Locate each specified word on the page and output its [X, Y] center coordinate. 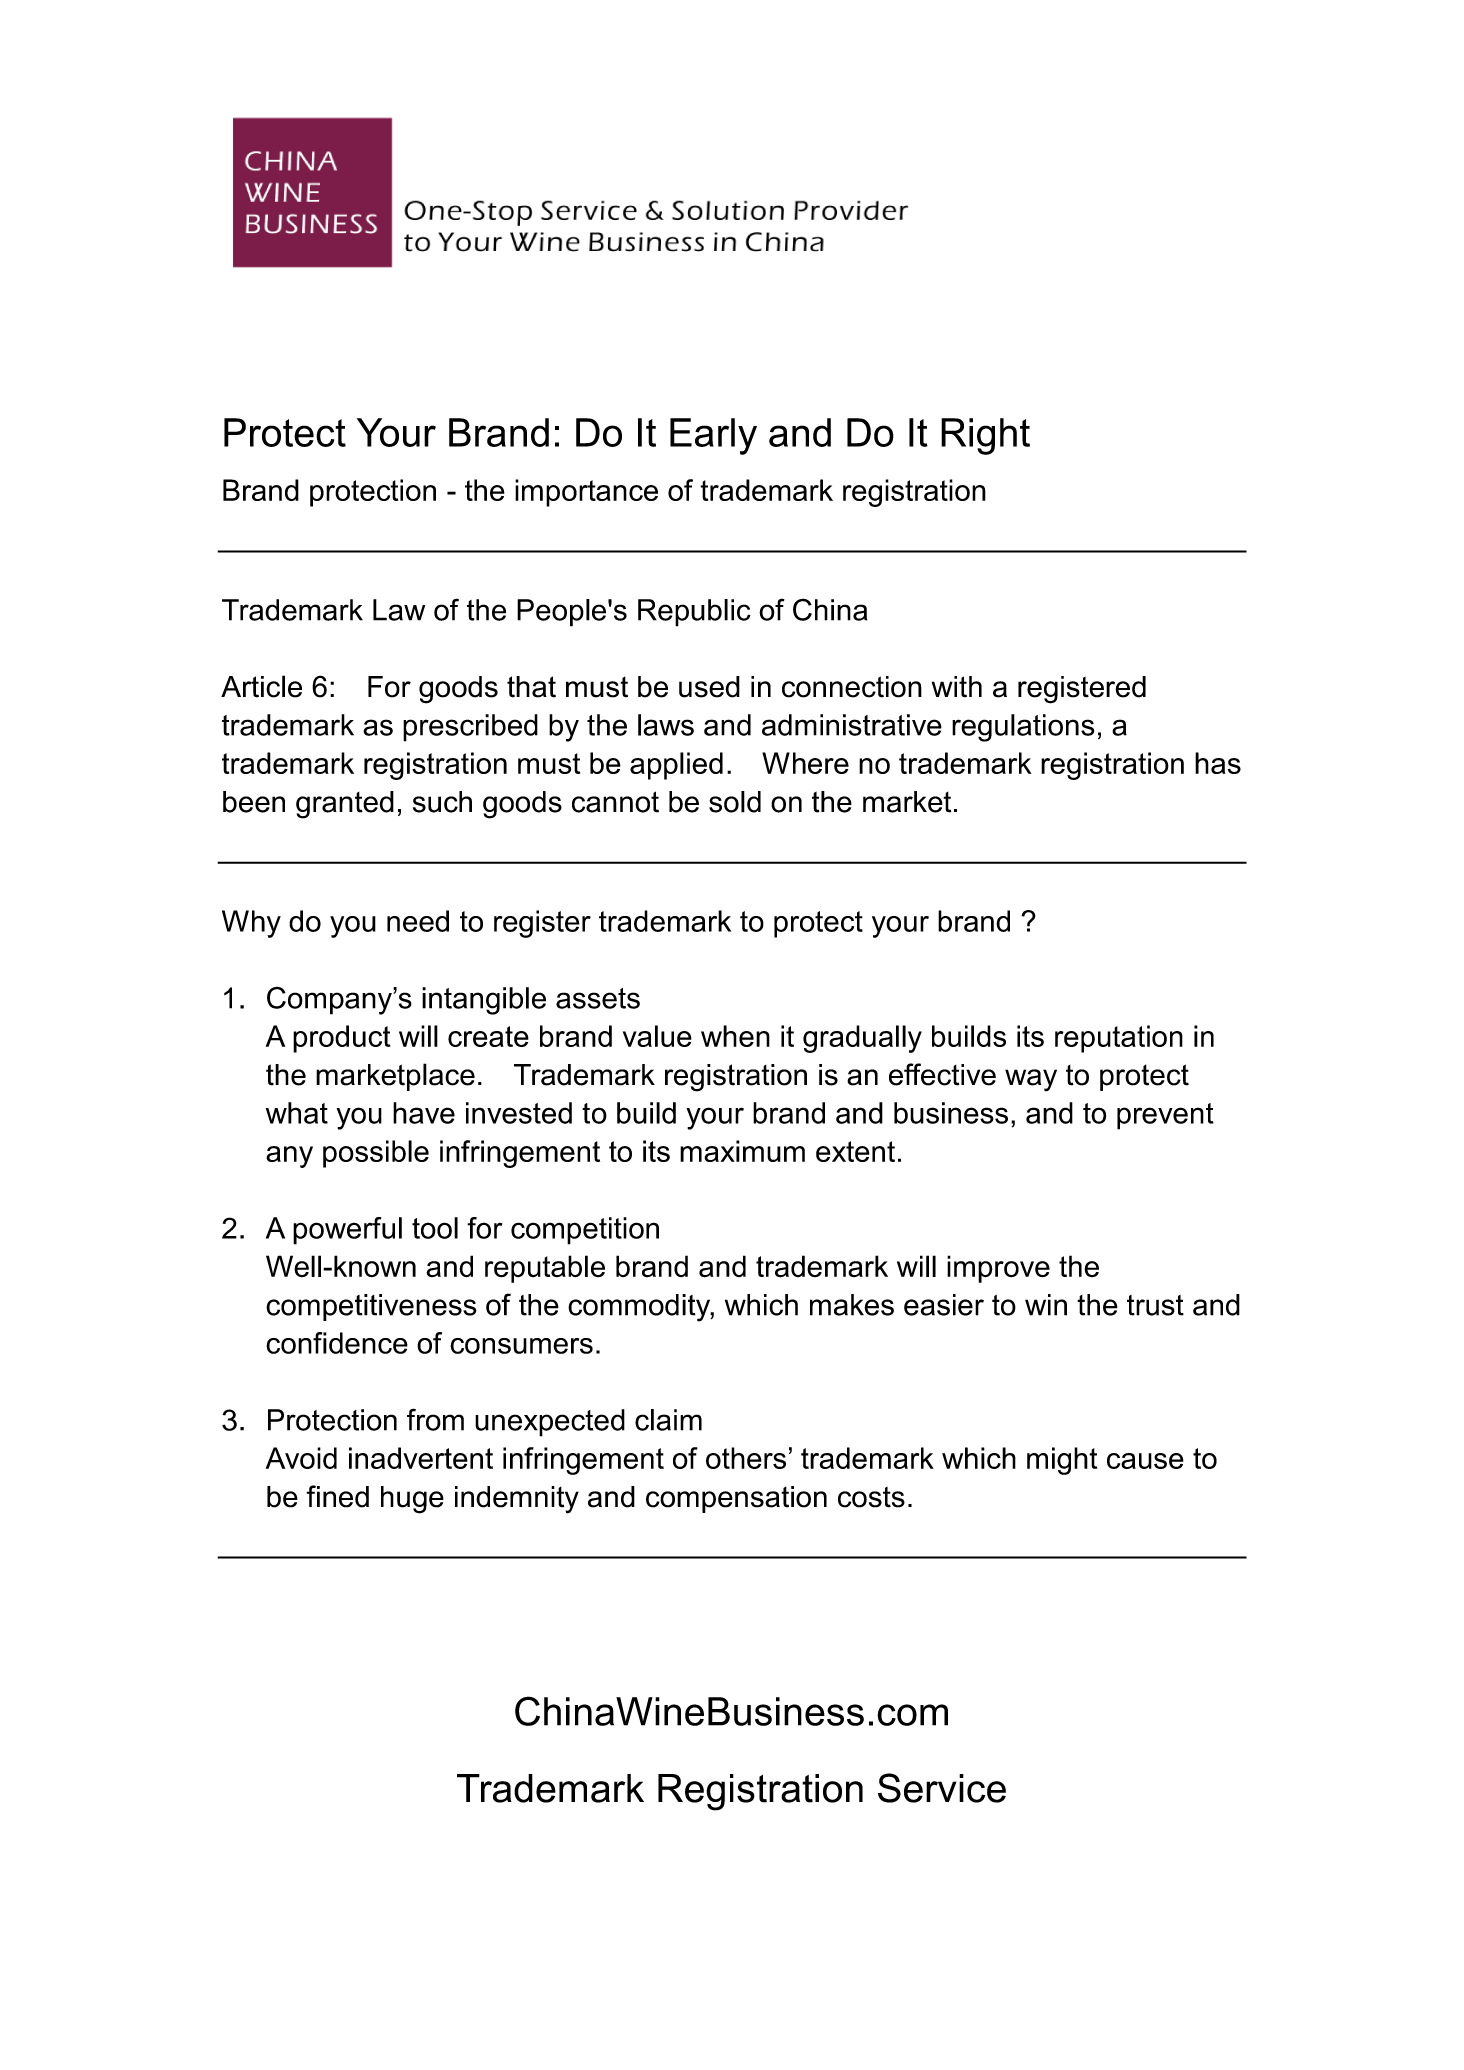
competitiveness [371, 1307]
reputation [1119, 1039]
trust [1155, 1305]
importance [586, 493]
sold [735, 802]
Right [985, 436]
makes [852, 1305]
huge [412, 1500]
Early [713, 436]
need [418, 921]
